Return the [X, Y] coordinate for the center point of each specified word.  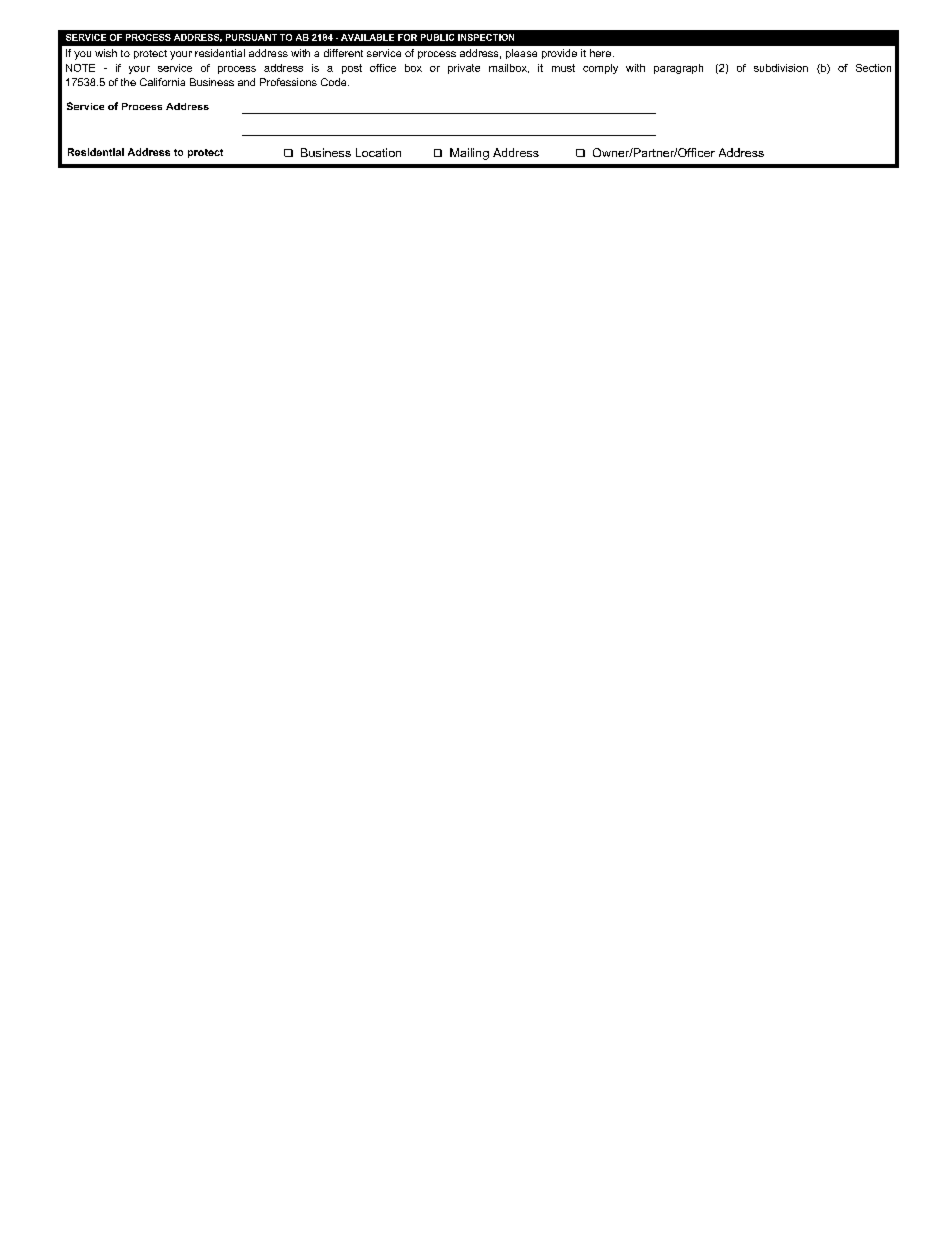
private [464, 69]
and [246, 82]
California [162, 82]
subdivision [781, 68]
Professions [288, 82]
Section [873, 68]
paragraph [678, 69]
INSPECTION [486, 37]
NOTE [80, 68]
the [128, 82]
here [600, 53]
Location [378, 152]
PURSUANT [251, 37]
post [352, 69]
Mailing [469, 154]
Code [335, 82]
